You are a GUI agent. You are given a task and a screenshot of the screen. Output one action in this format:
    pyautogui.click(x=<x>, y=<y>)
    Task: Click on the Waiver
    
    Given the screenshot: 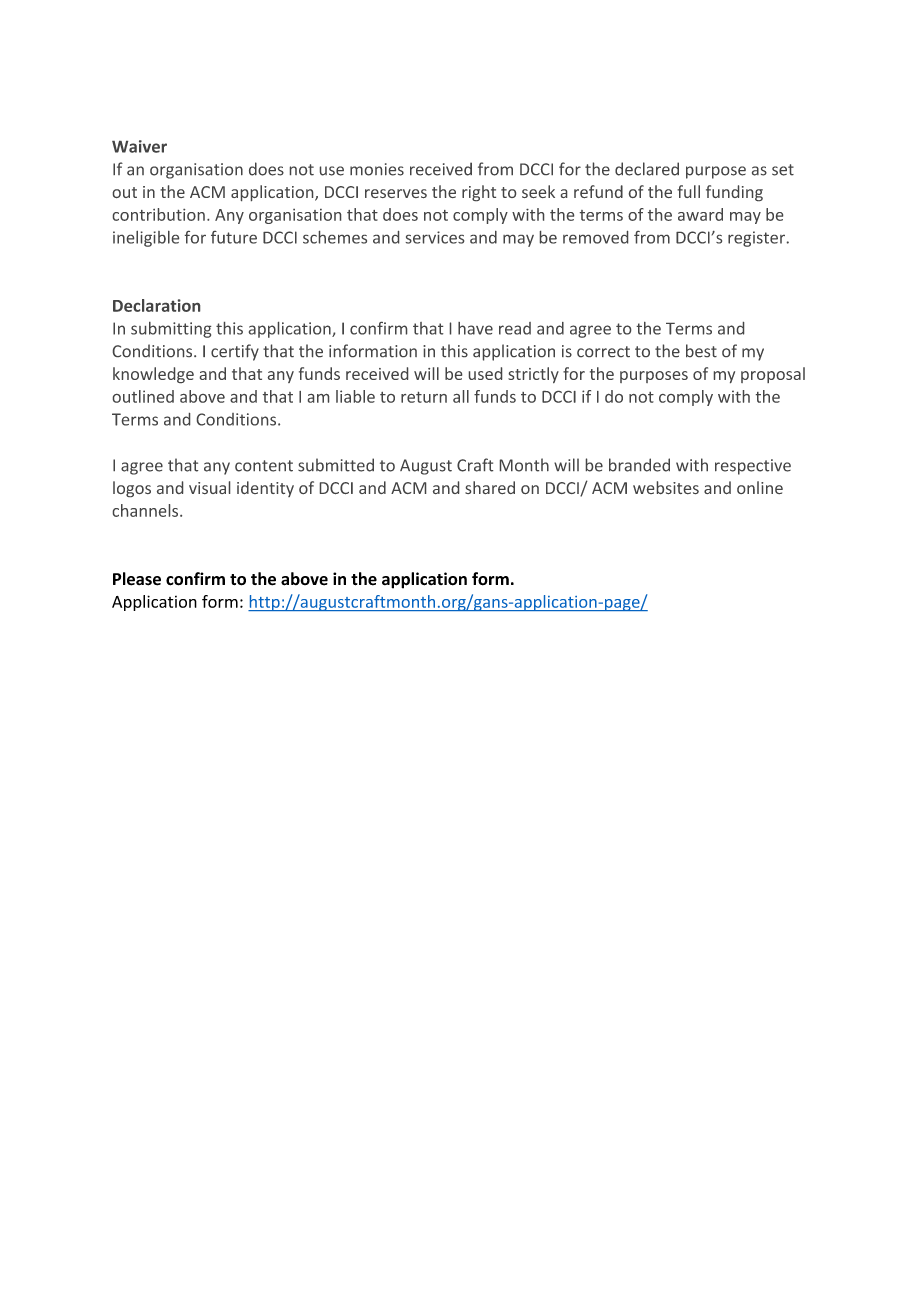 What is the action you would take?
    pyautogui.click(x=139, y=146)
